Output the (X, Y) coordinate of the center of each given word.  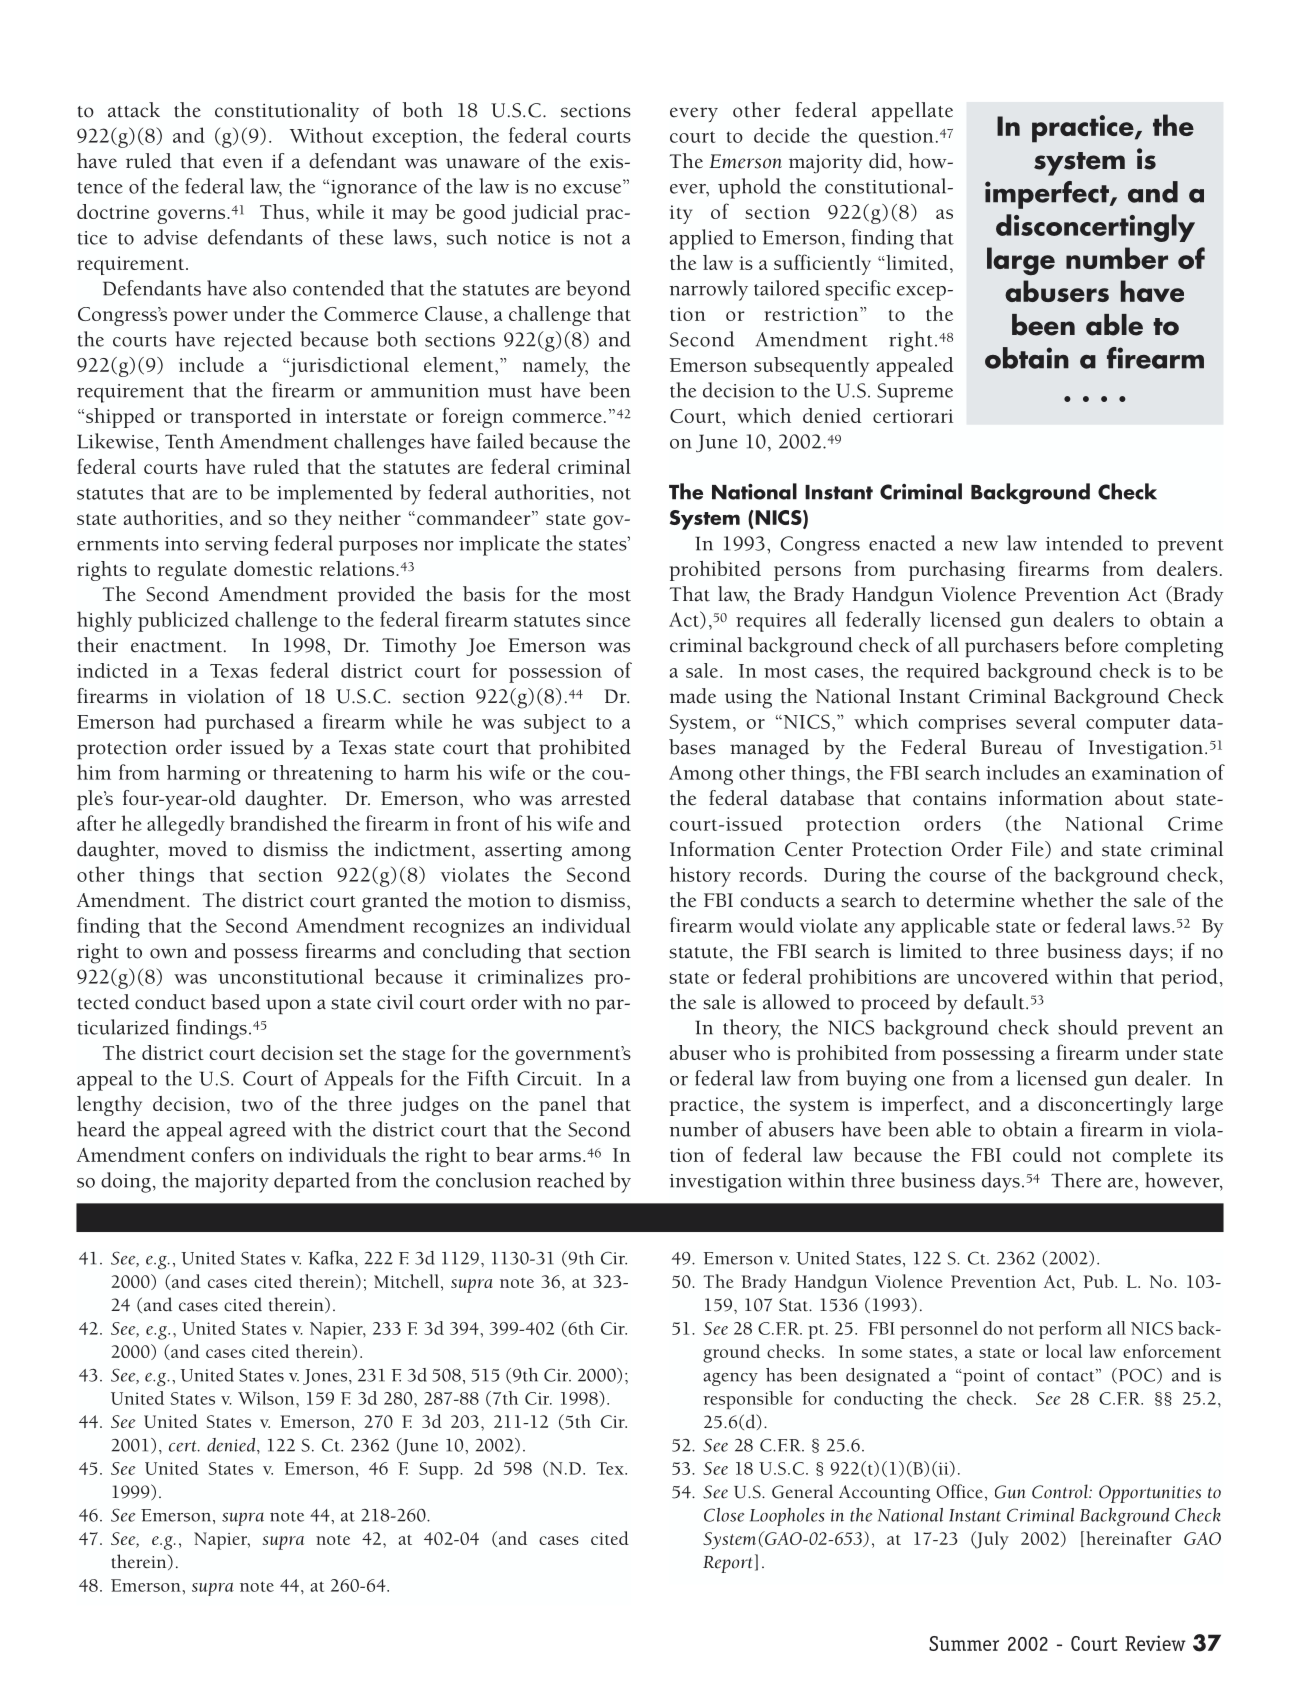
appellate (912, 112)
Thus (282, 211)
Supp (440, 1470)
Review (1155, 1643)
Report (728, 1564)
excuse (592, 189)
